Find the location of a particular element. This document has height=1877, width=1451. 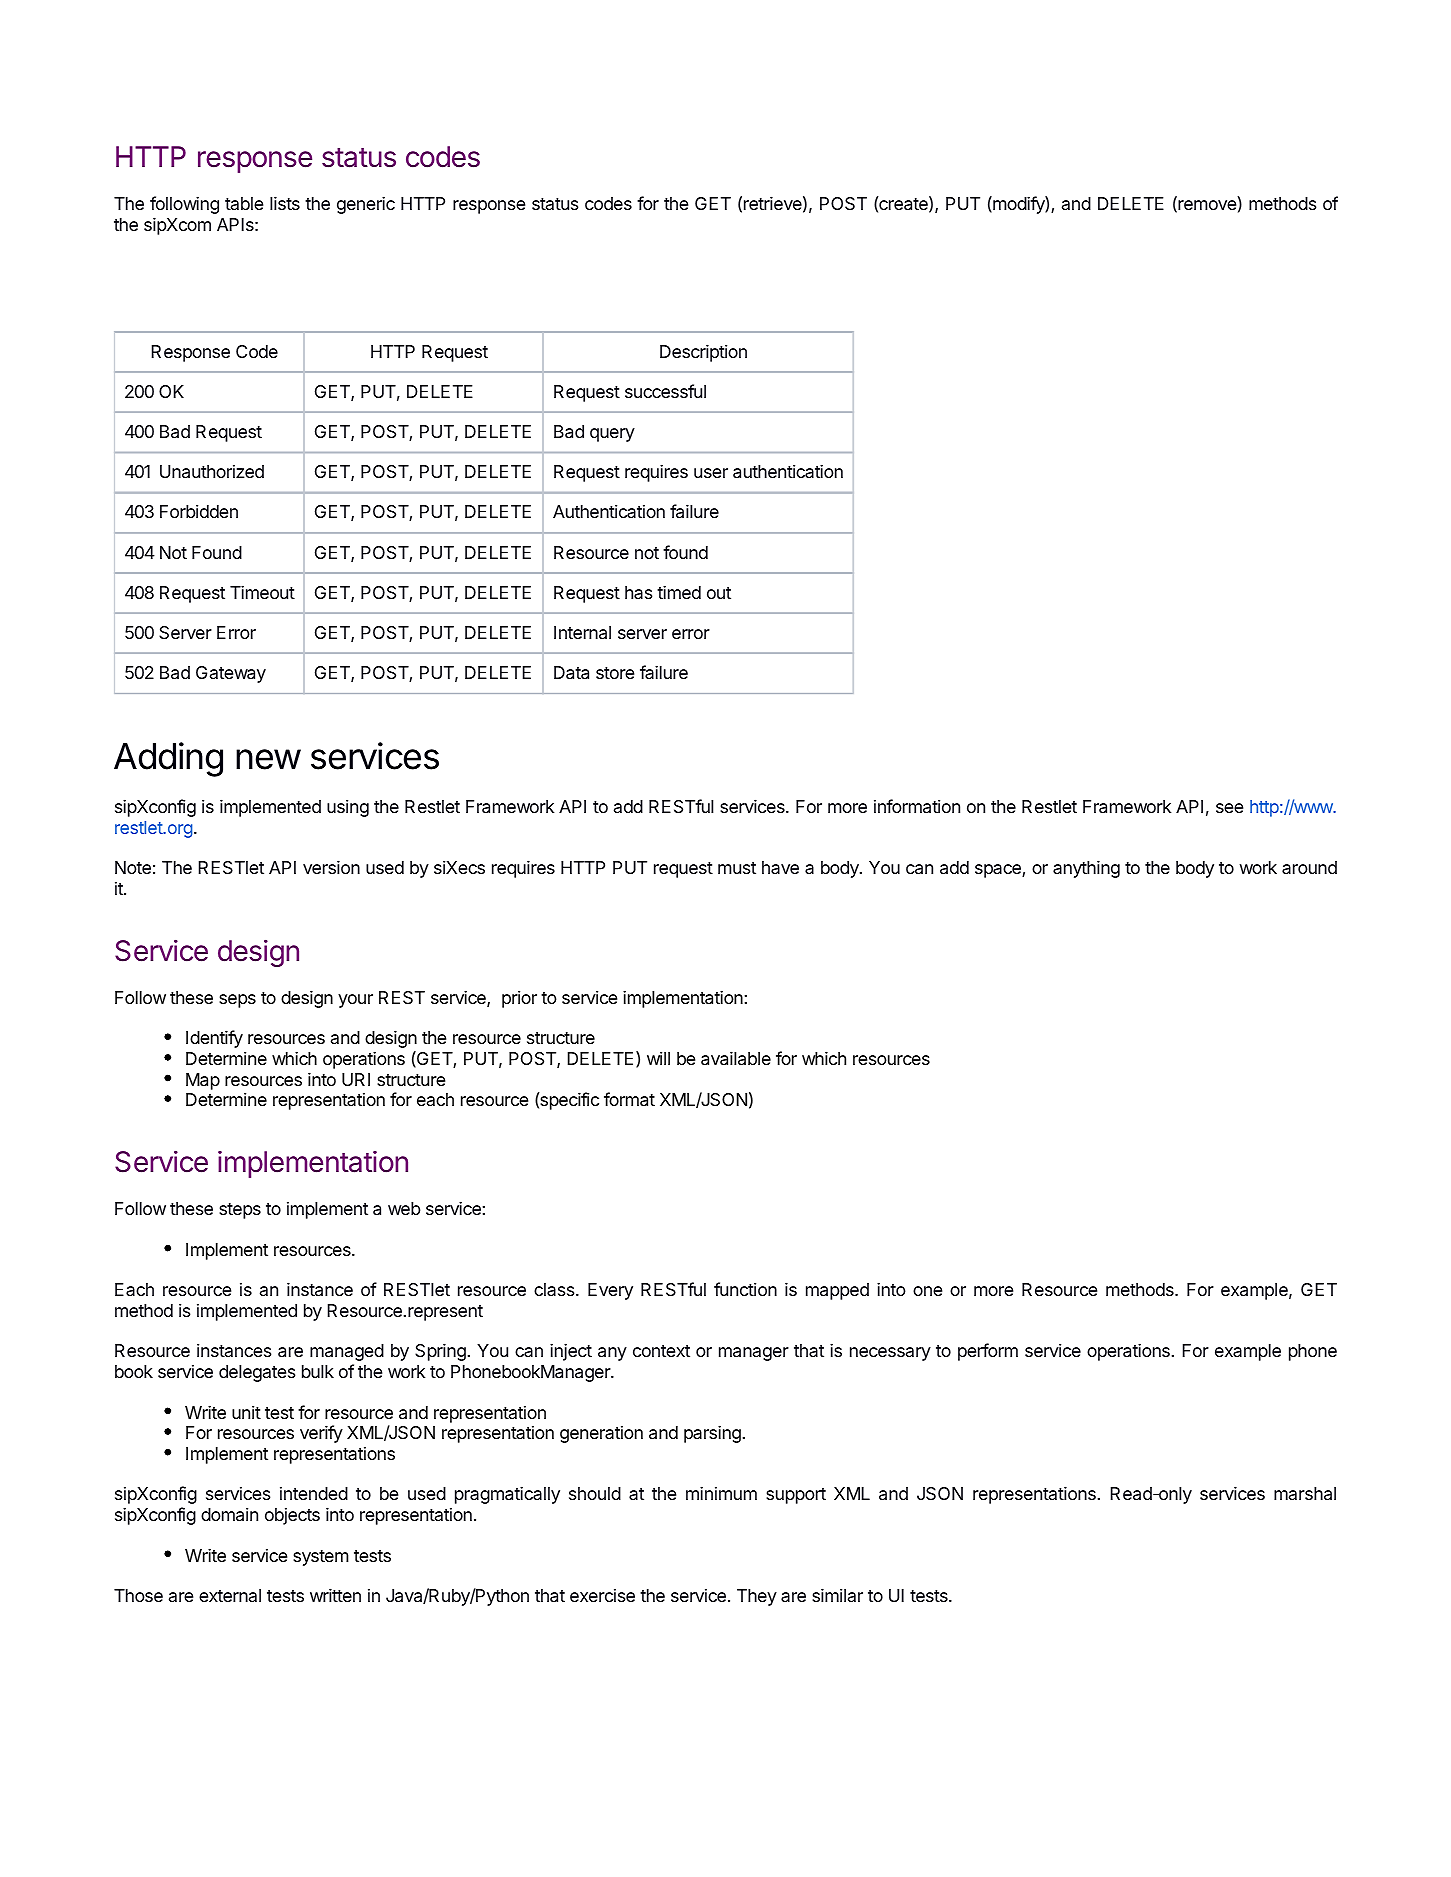

must is located at coordinates (737, 868).
